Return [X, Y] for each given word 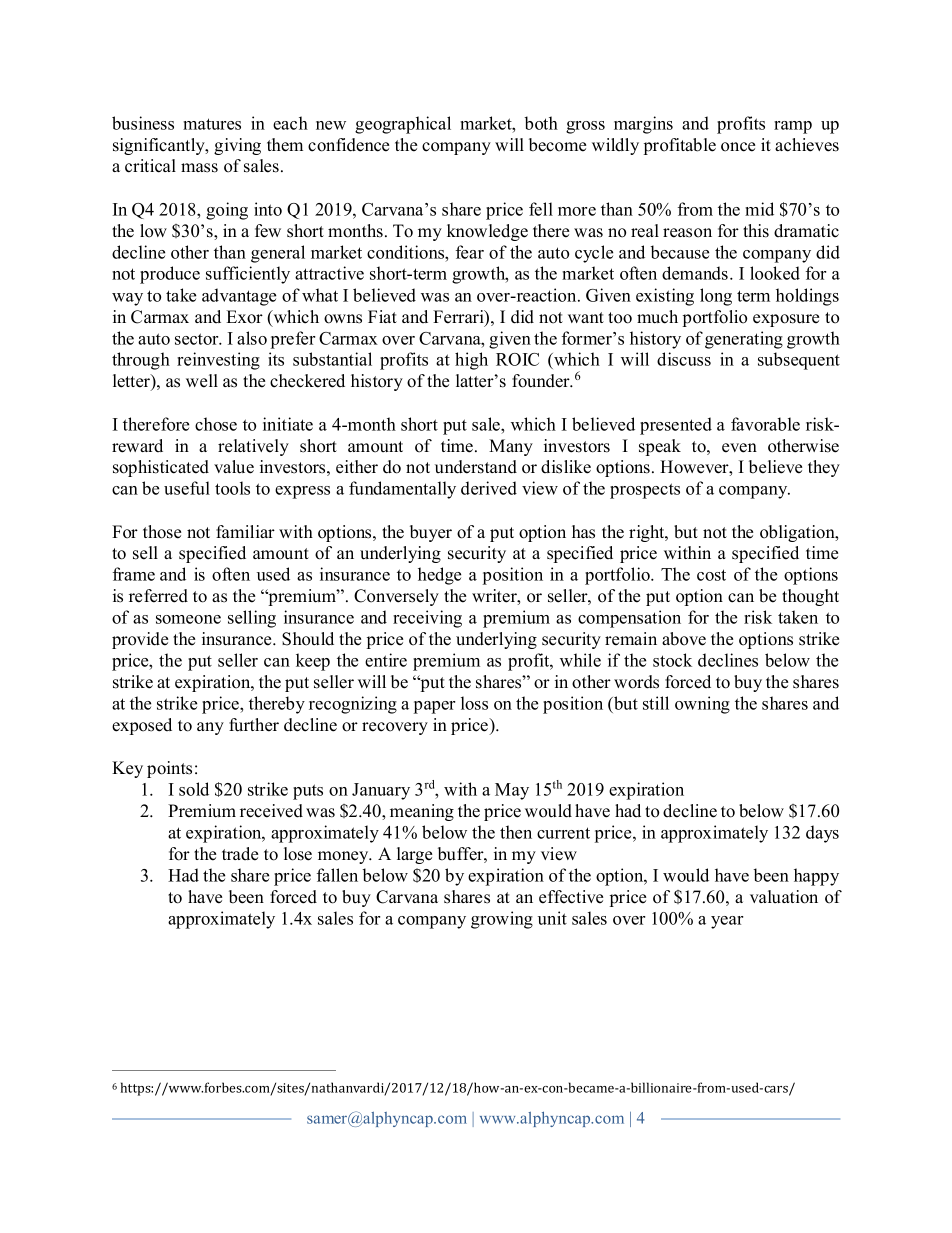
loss [474, 703]
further [254, 725]
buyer [431, 533]
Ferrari [459, 318]
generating [744, 340]
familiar [245, 531]
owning [702, 705]
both [541, 123]
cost [711, 575]
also [252, 338]
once [738, 147]
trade [240, 854]
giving [237, 146]
